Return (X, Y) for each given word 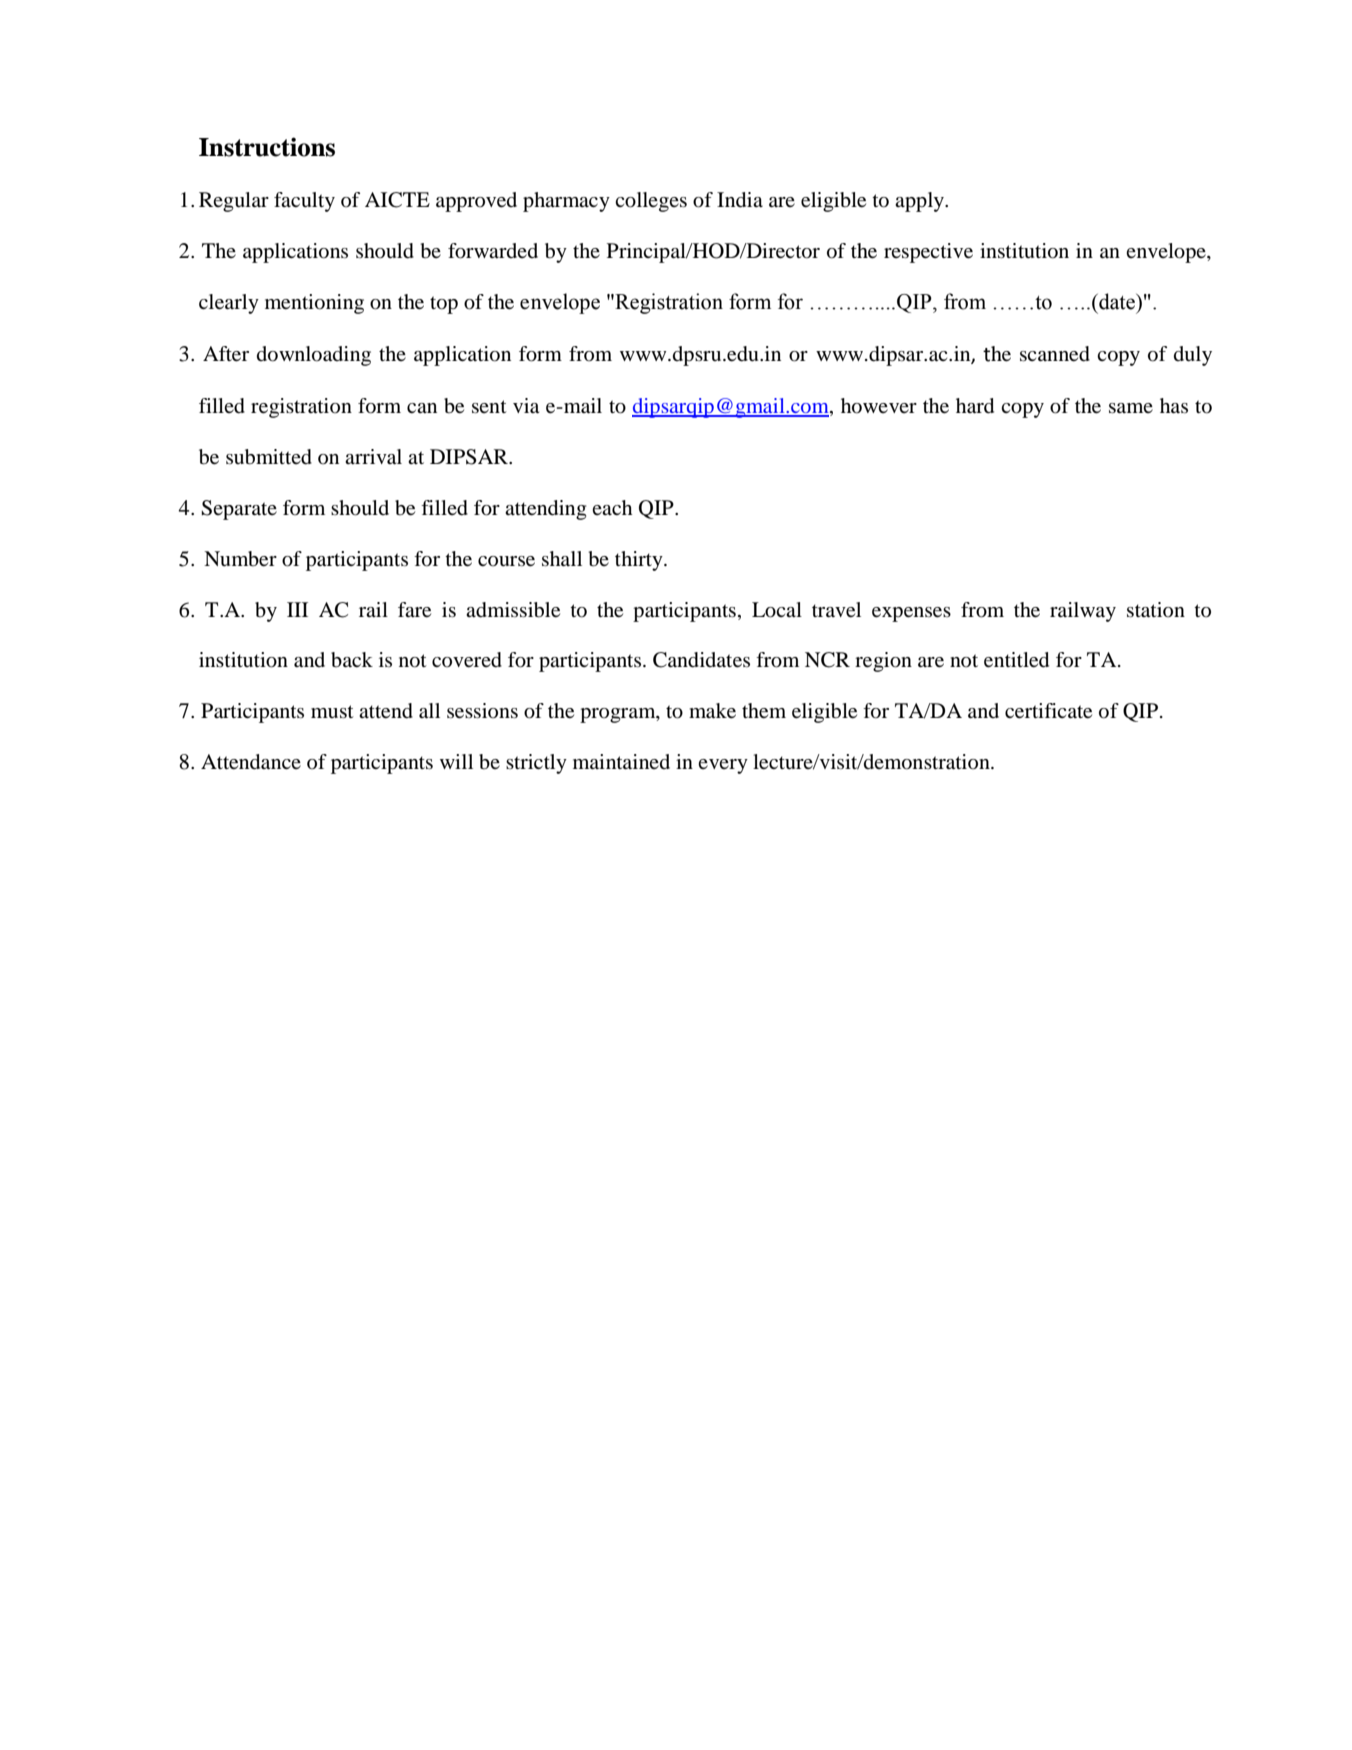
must (332, 711)
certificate (1048, 711)
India (740, 200)
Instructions (267, 147)
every (723, 766)
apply (920, 202)
